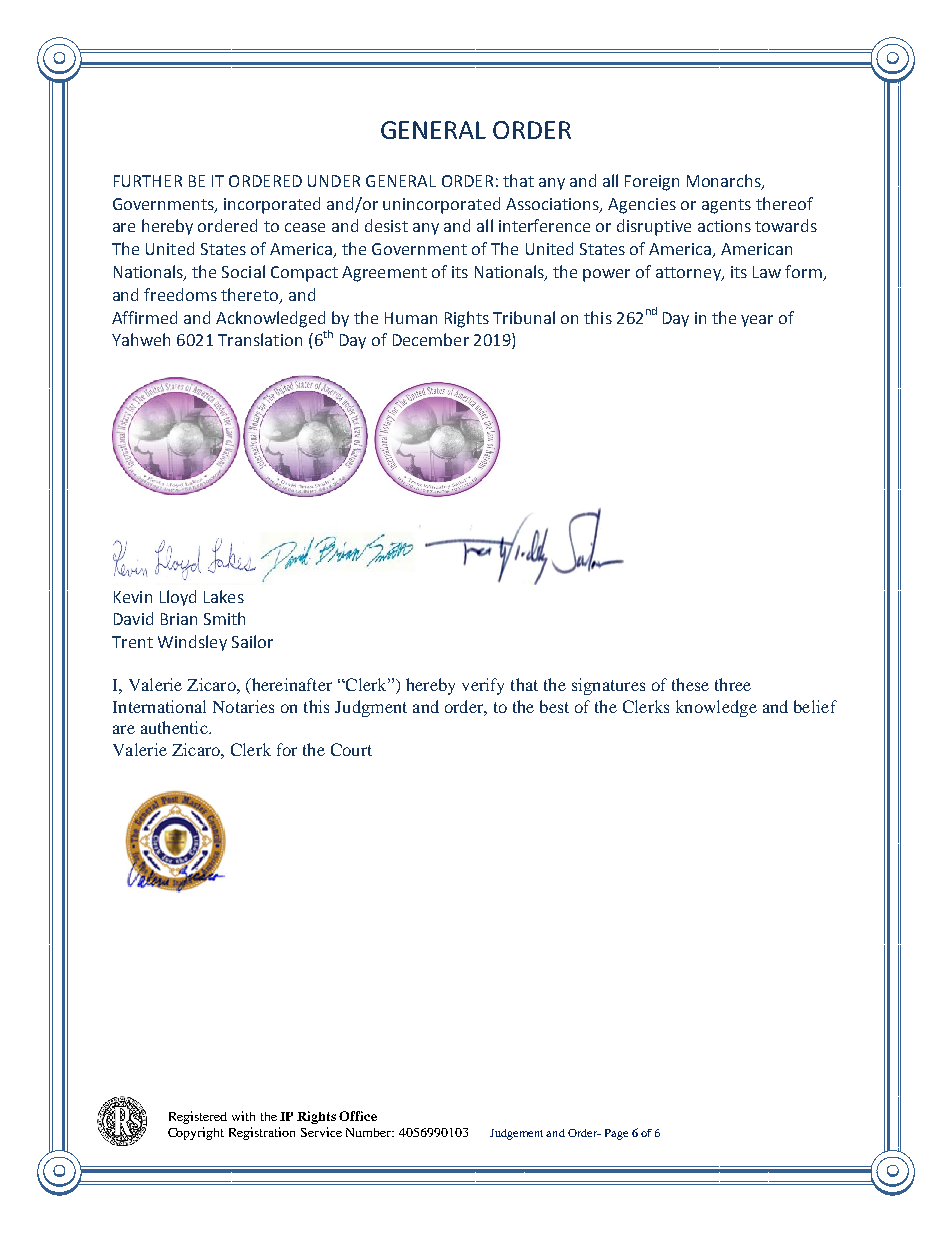 This image has height=1233, width=952. I want to click on three, so click(733, 684).
